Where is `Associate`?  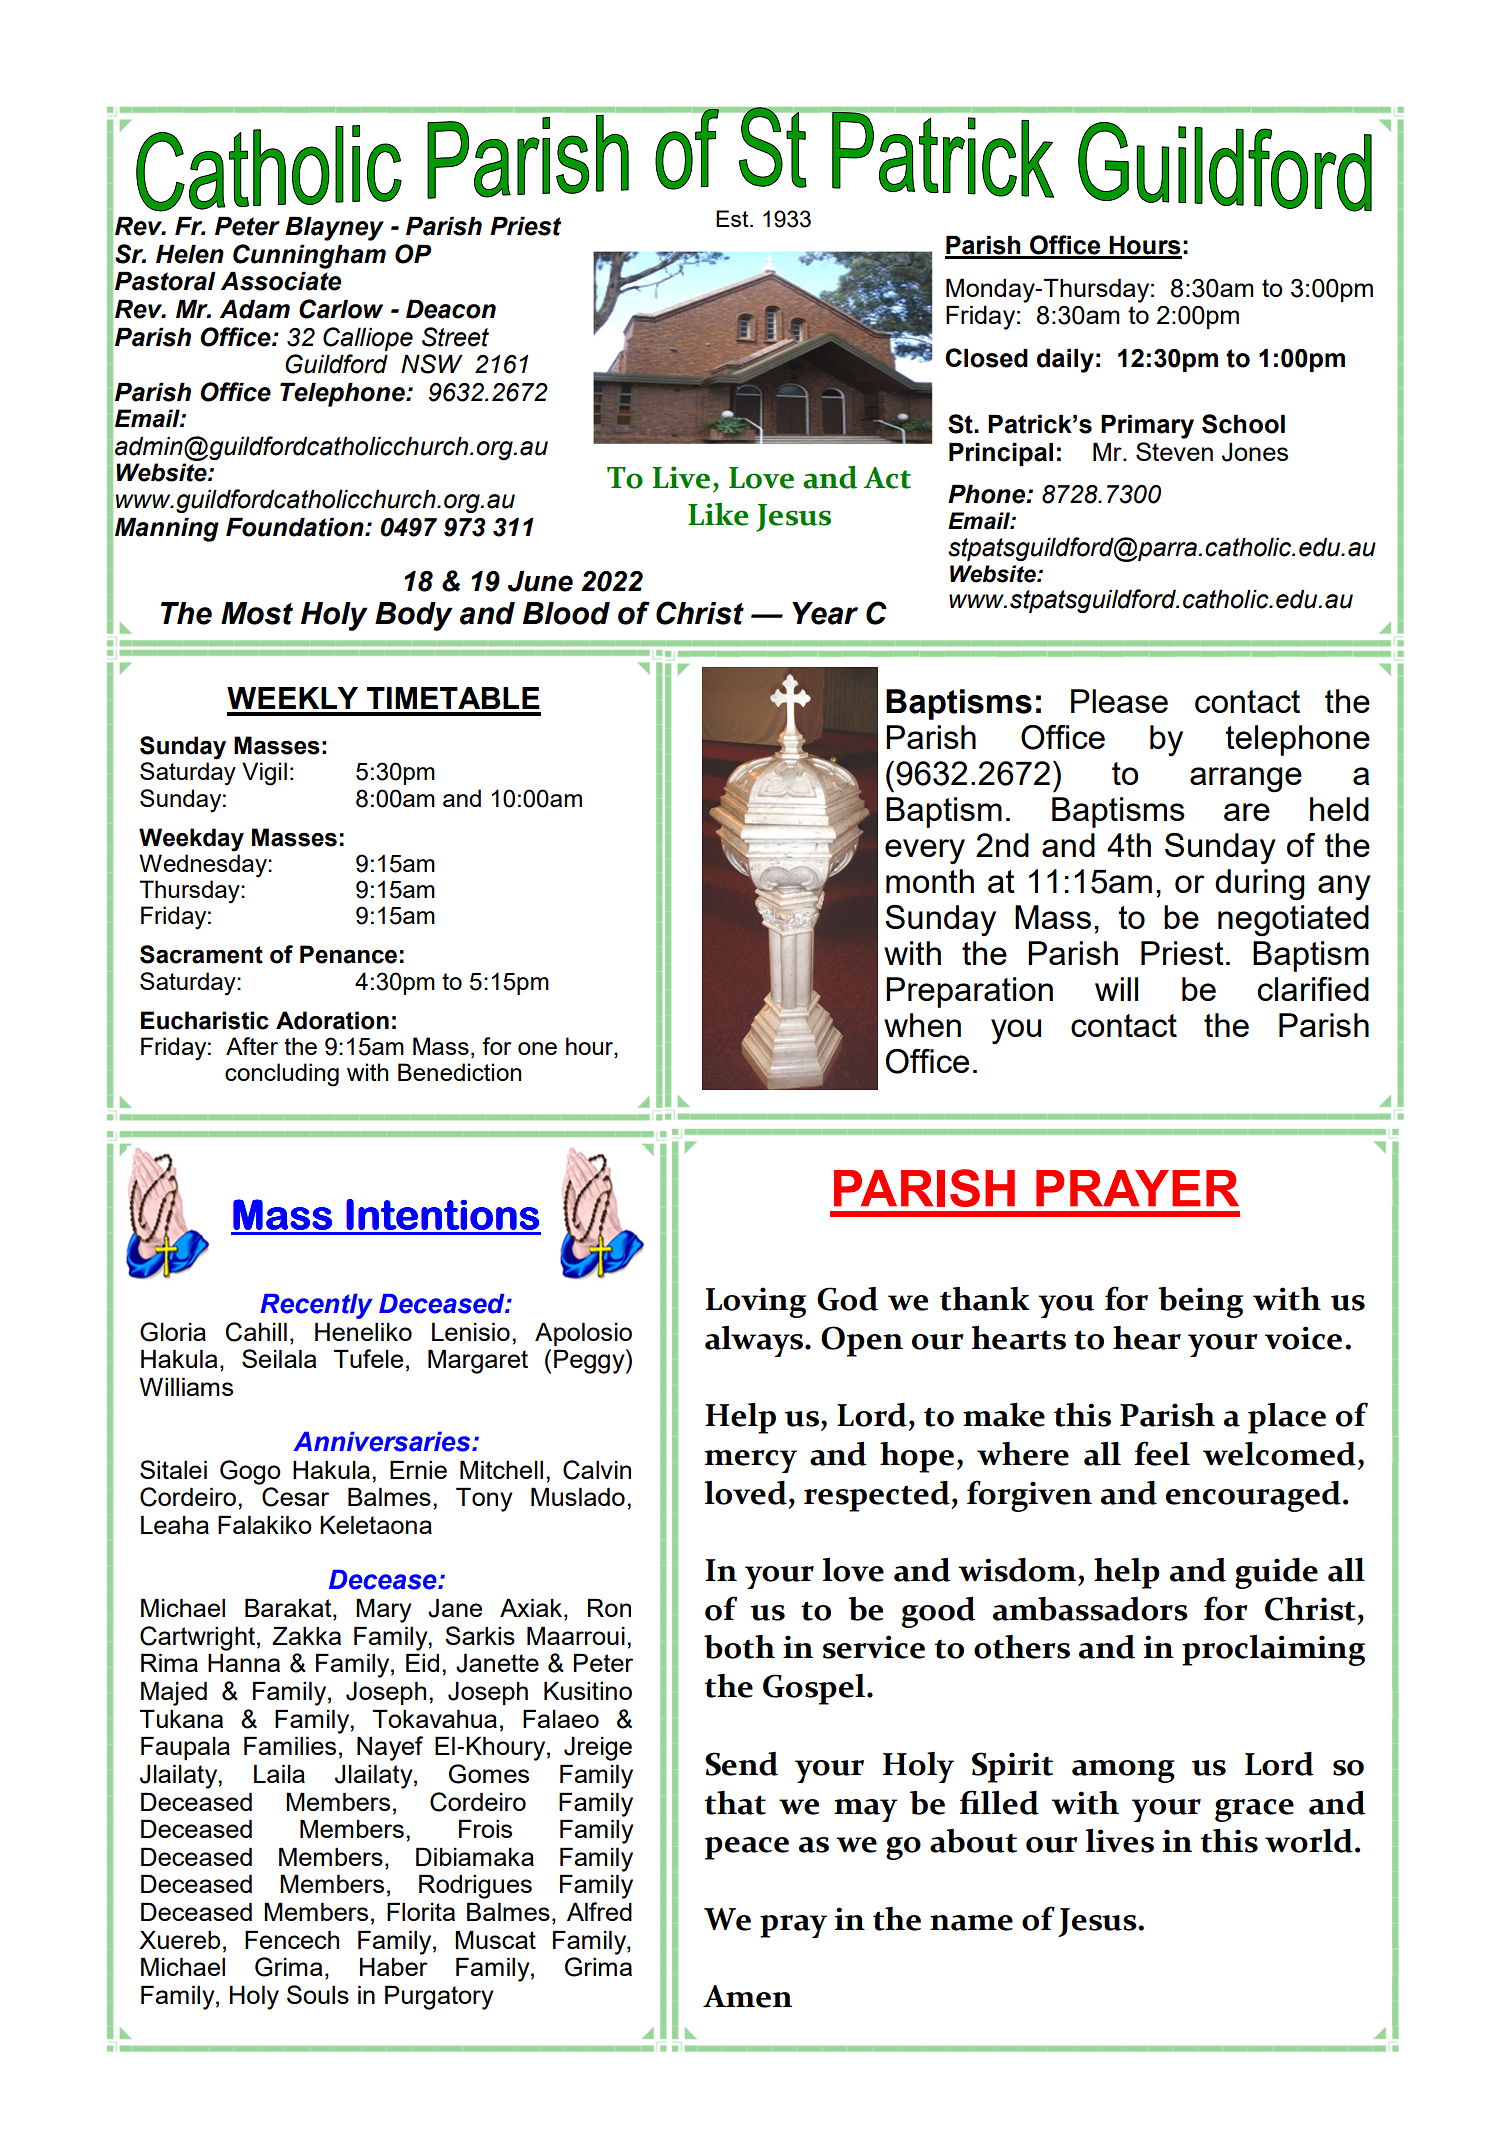 Associate is located at coordinates (281, 281).
